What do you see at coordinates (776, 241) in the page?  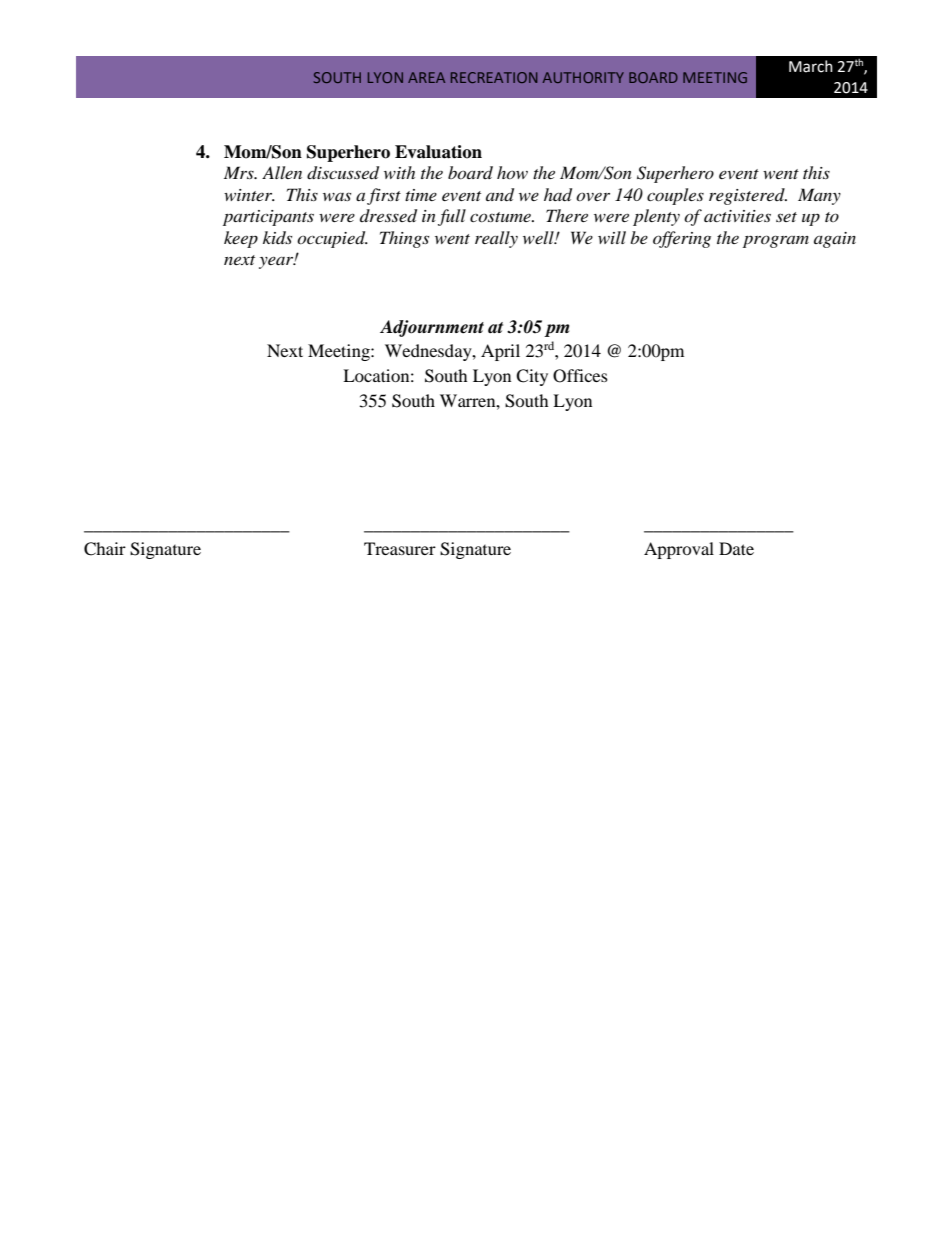 I see `program` at bounding box center [776, 241].
